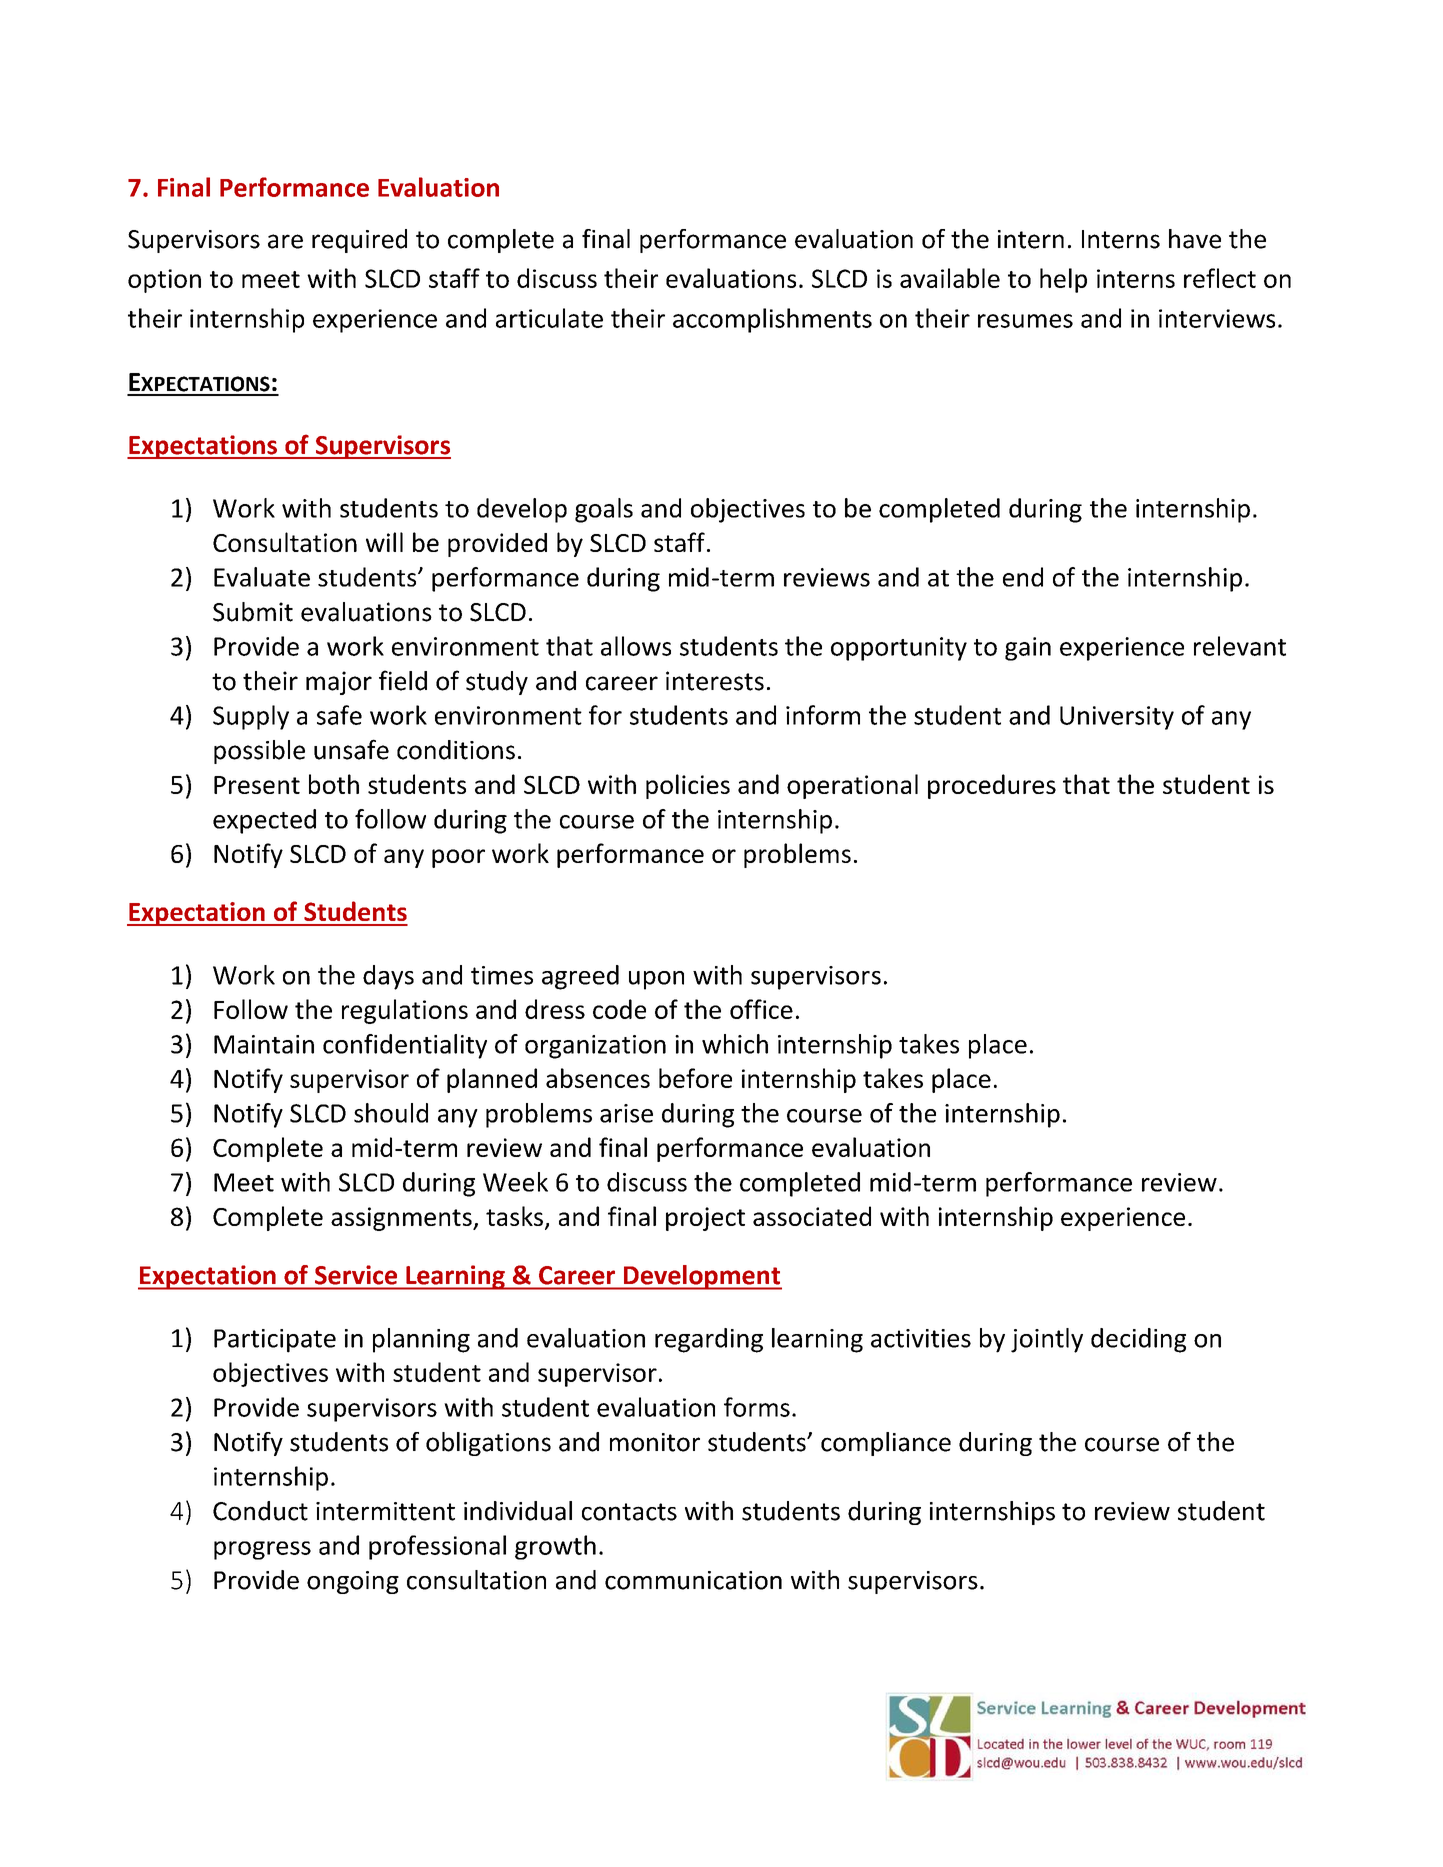 The height and width of the image is (1867, 1443). I want to click on should, so click(391, 1113).
